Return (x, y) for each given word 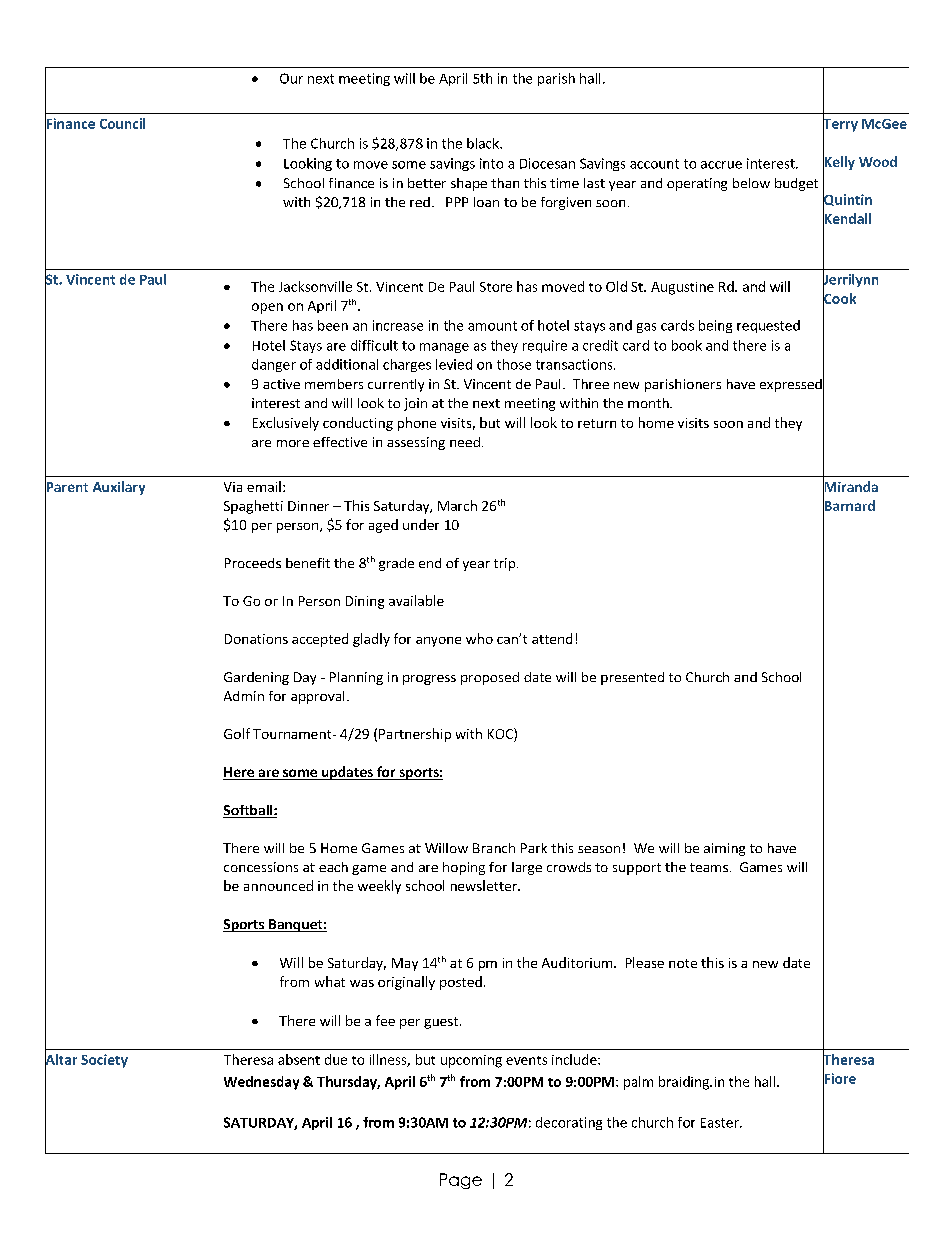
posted (461, 983)
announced (278, 885)
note (683, 963)
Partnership (415, 735)
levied (454, 364)
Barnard (849, 506)
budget (796, 184)
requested (768, 326)
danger (274, 365)
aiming (724, 849)
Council (122, 123)
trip (506, 564)
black (484, 143)
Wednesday (261, 1083)
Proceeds (253, 563)
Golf (237, 733)
